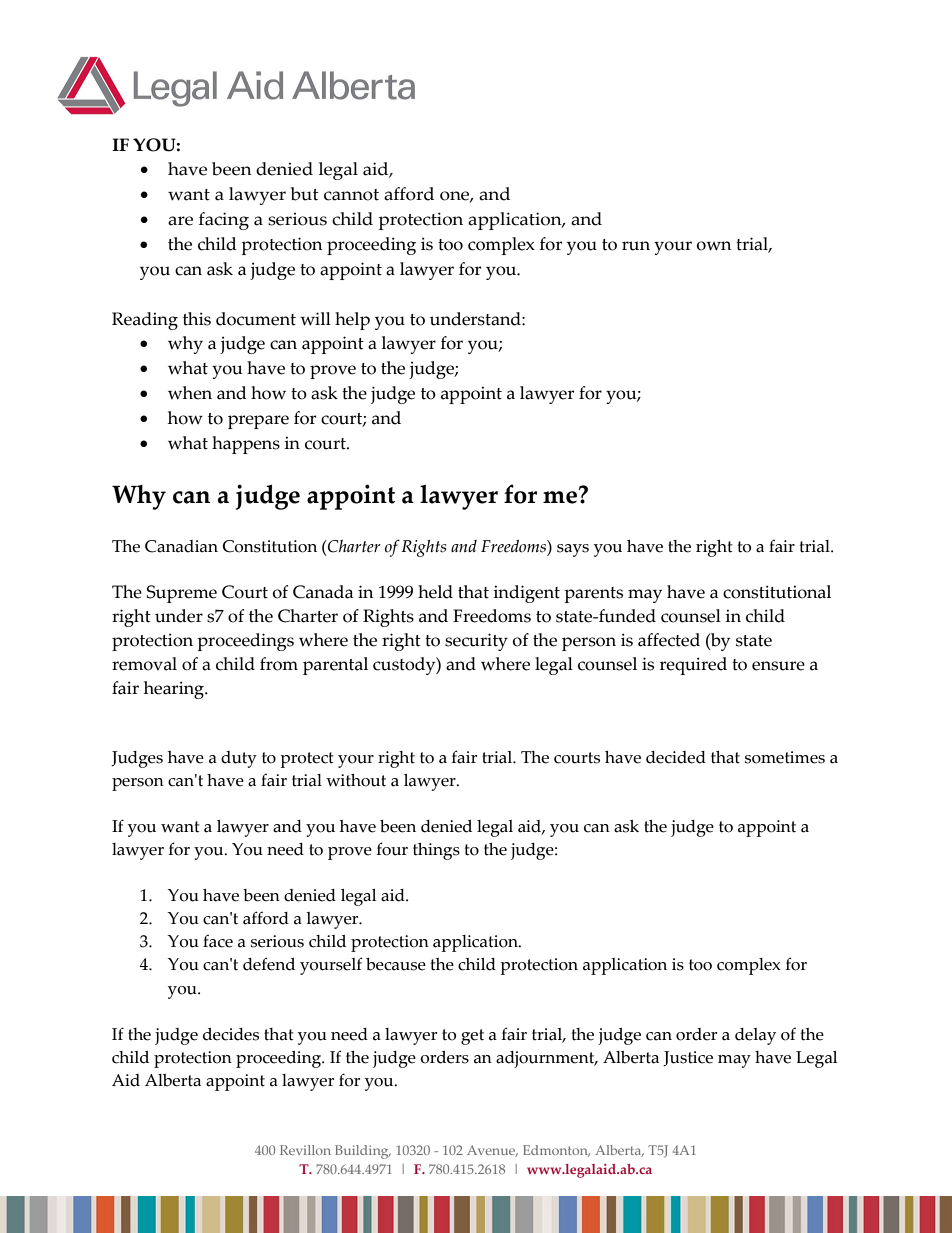  What do you see at coordinates (693, 666) in the screenshot?
I see `required` at bounding box center [693, 666].
